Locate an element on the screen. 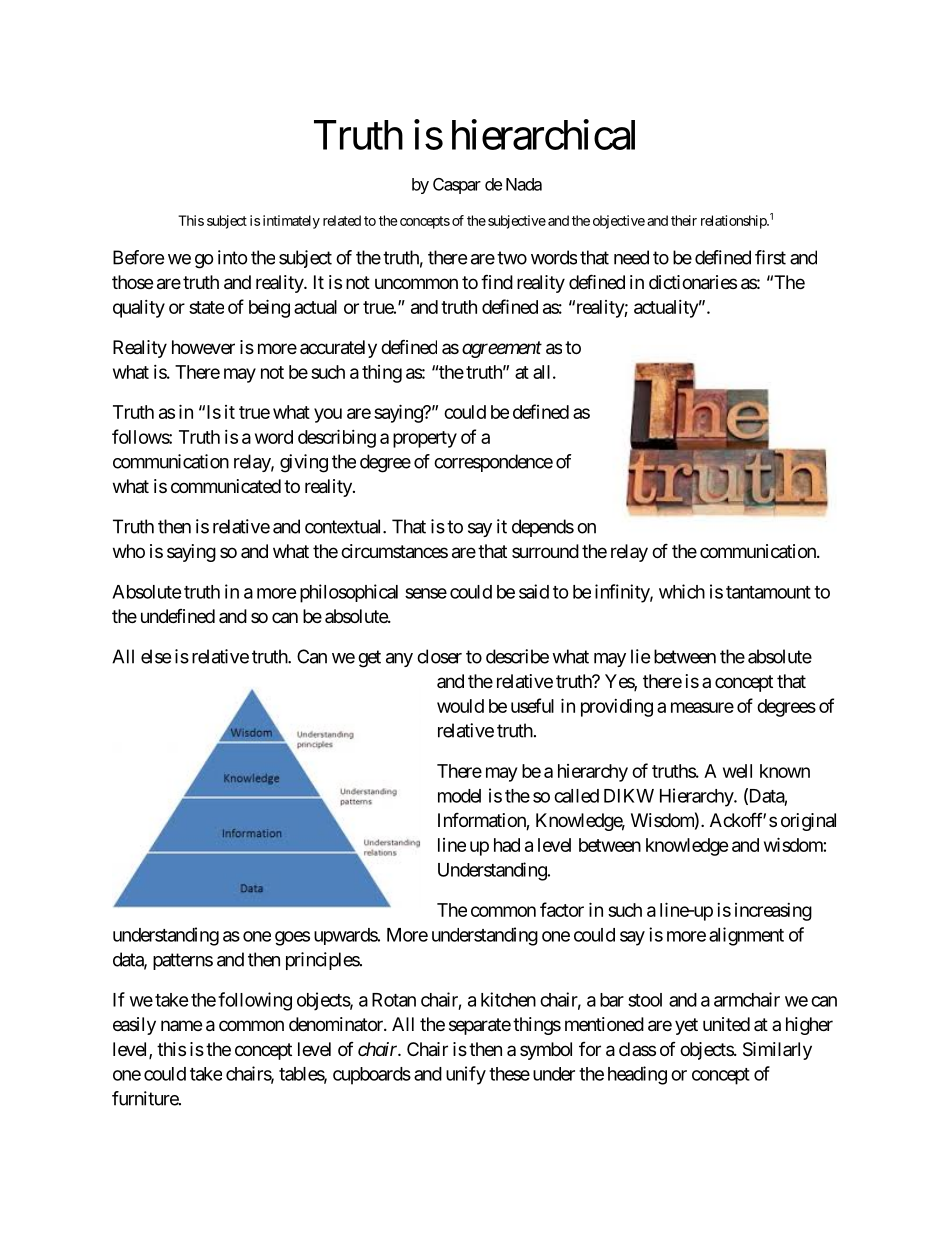 The width and height of the screenshot is (952, 1233). name is located at coordinates (181, 1025).
